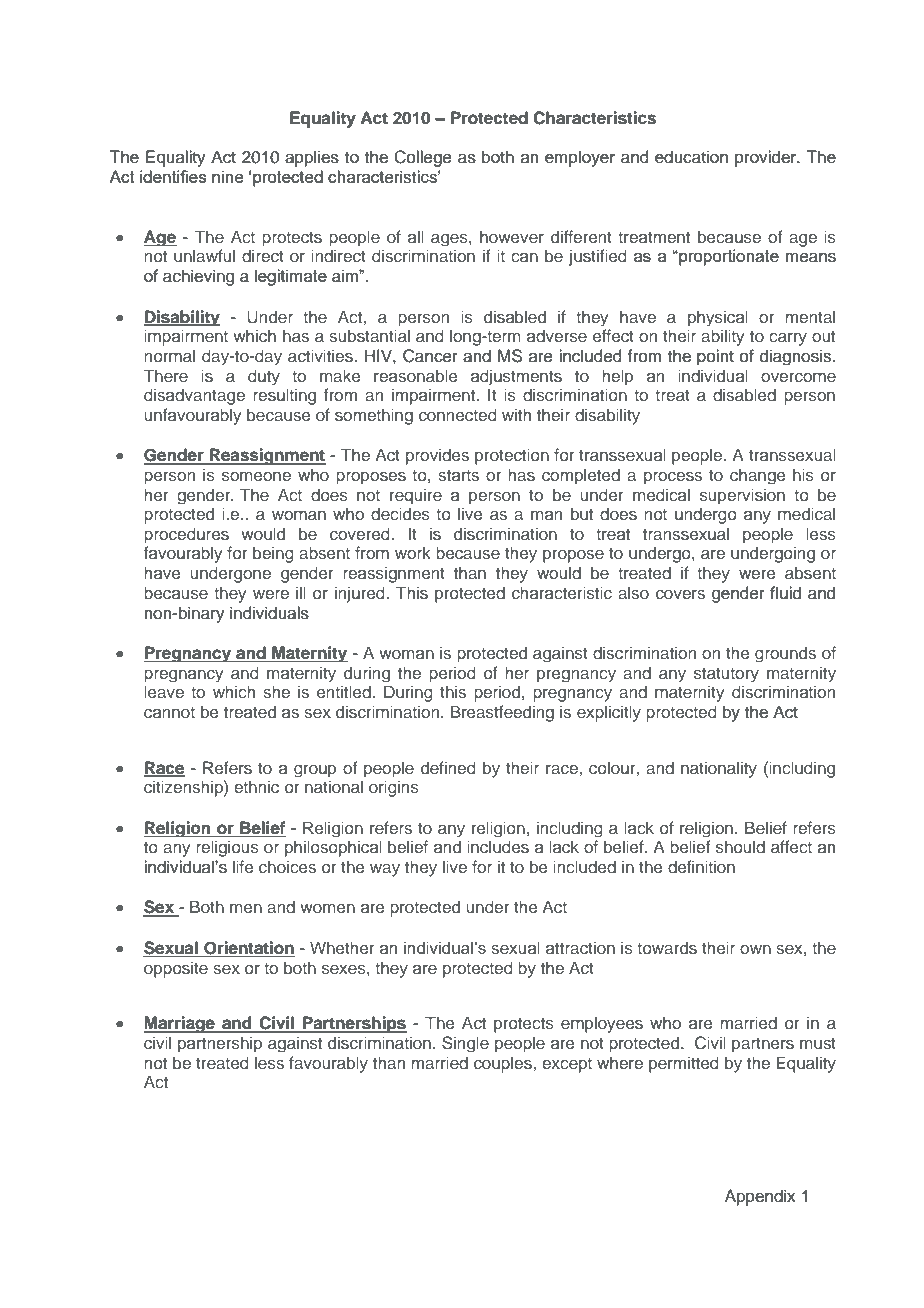 The image size is (924, 1308). I want to click on work, so click(413, 552).
